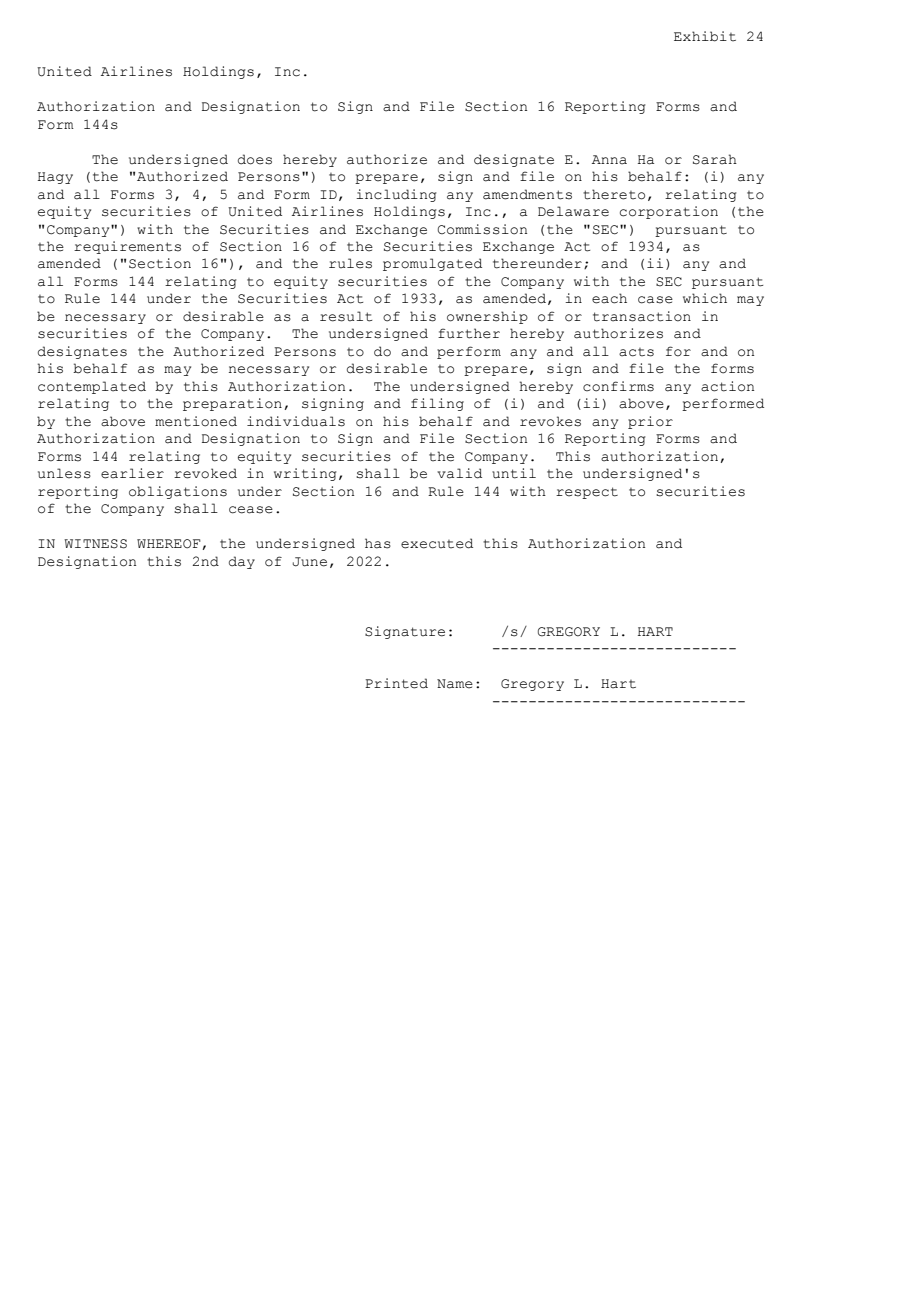 This screenshot has height=1308, width=924. What do you see at coordinates (255, 159) in the screenshot?
I see `does` at bounding box center [255, 159].
